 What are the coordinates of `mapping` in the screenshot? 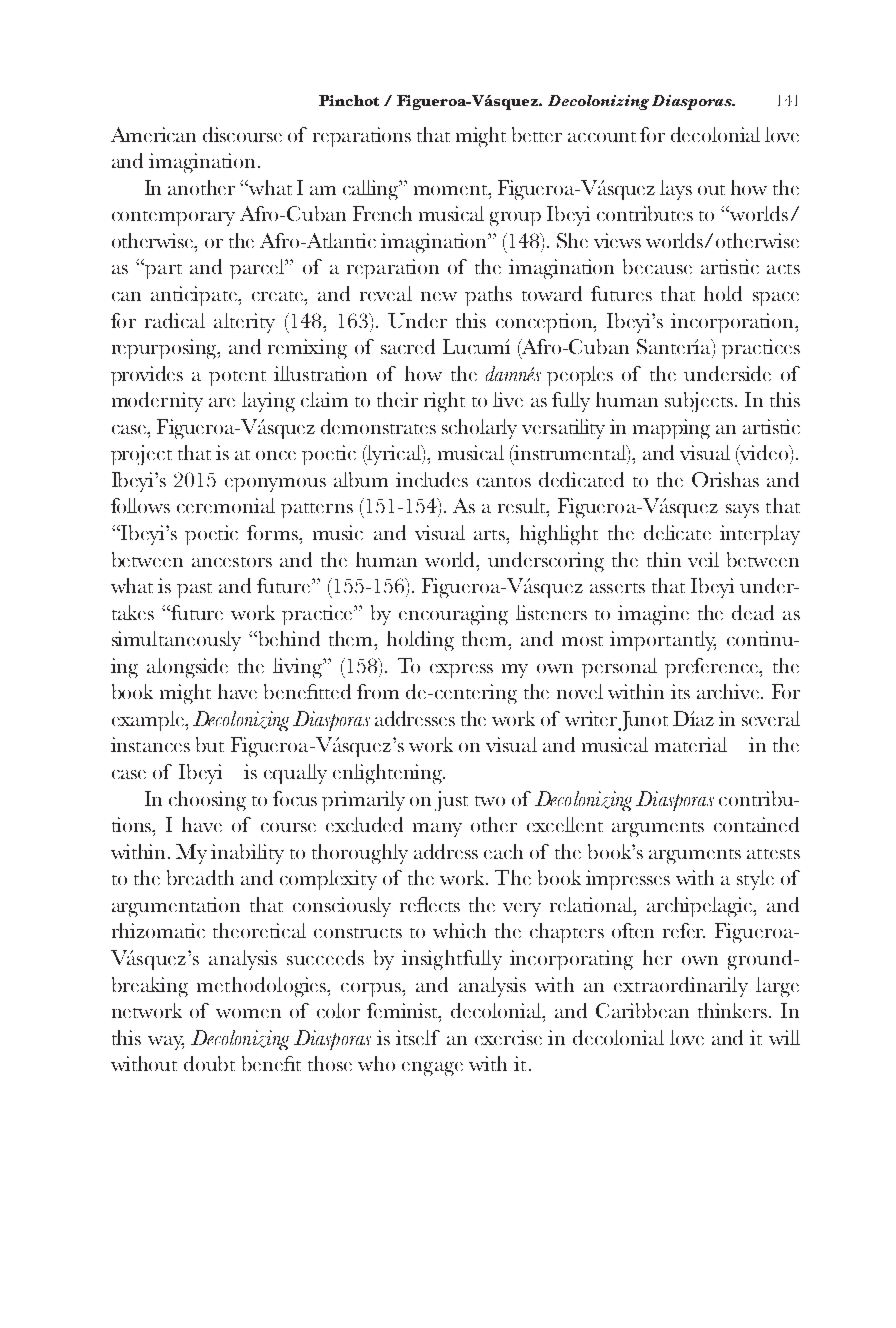 It's located at (671, 429).
